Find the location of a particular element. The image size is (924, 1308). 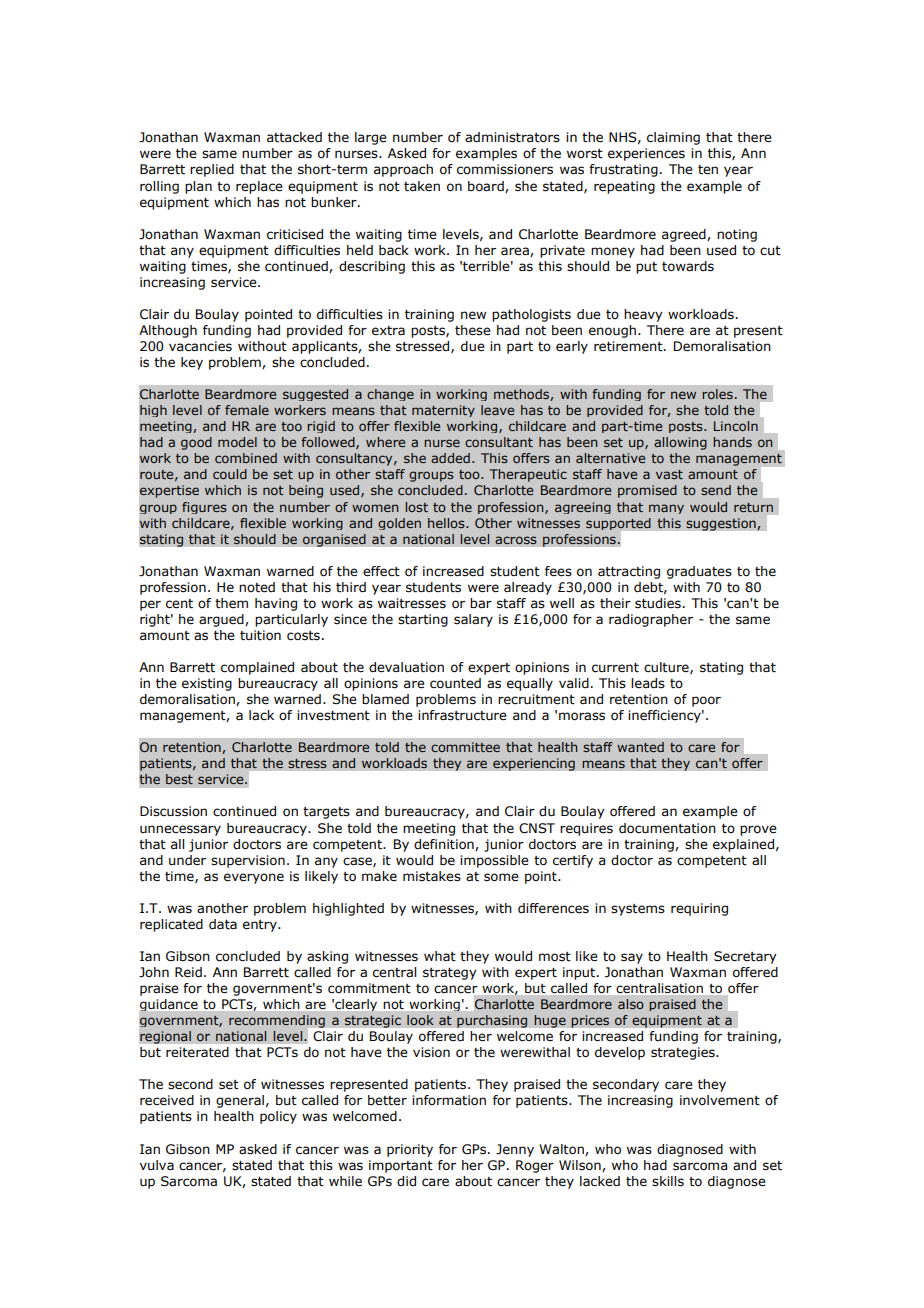

data is located at coordinates (223, 924).
